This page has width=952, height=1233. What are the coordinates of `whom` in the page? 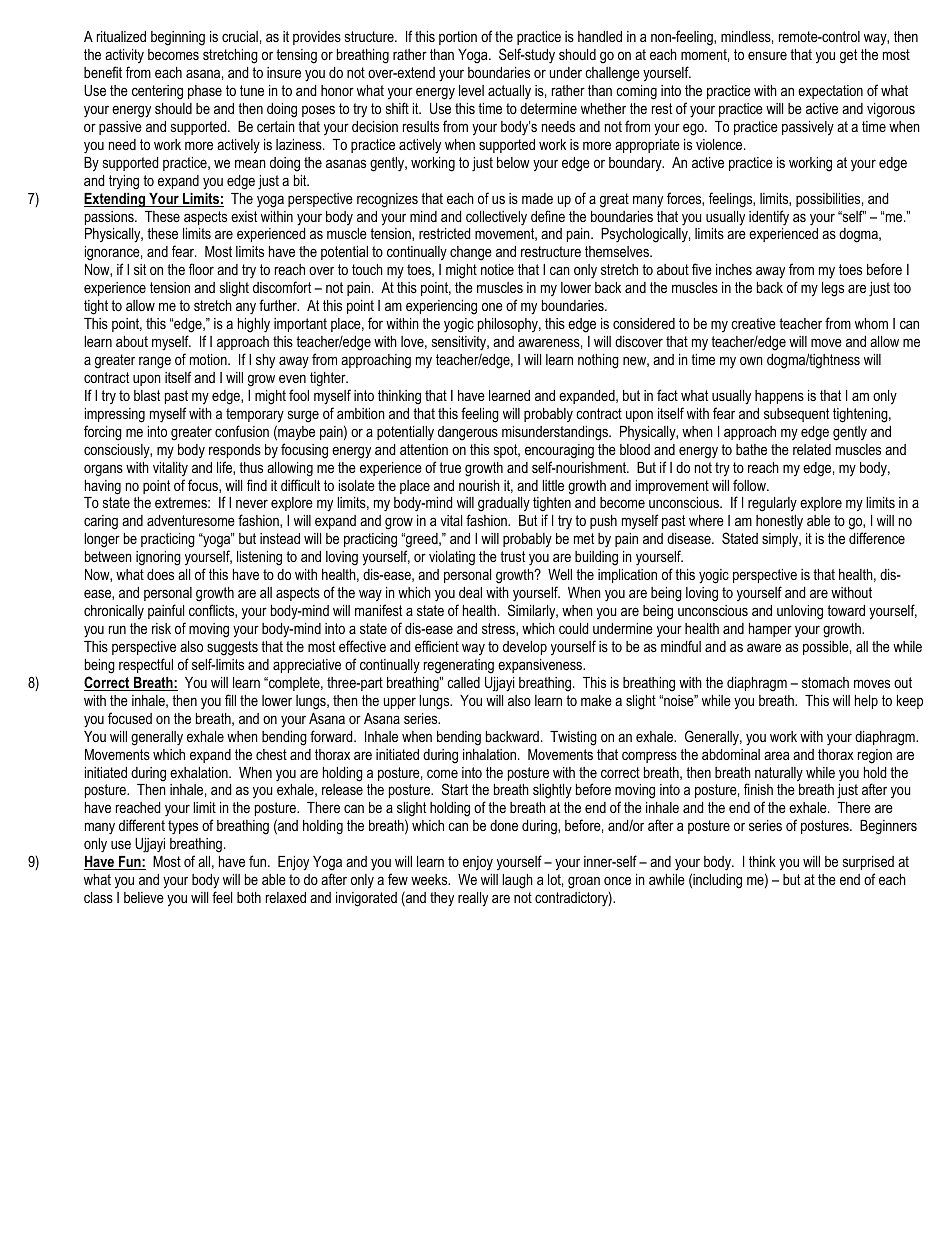 It's located at (871, 323).
